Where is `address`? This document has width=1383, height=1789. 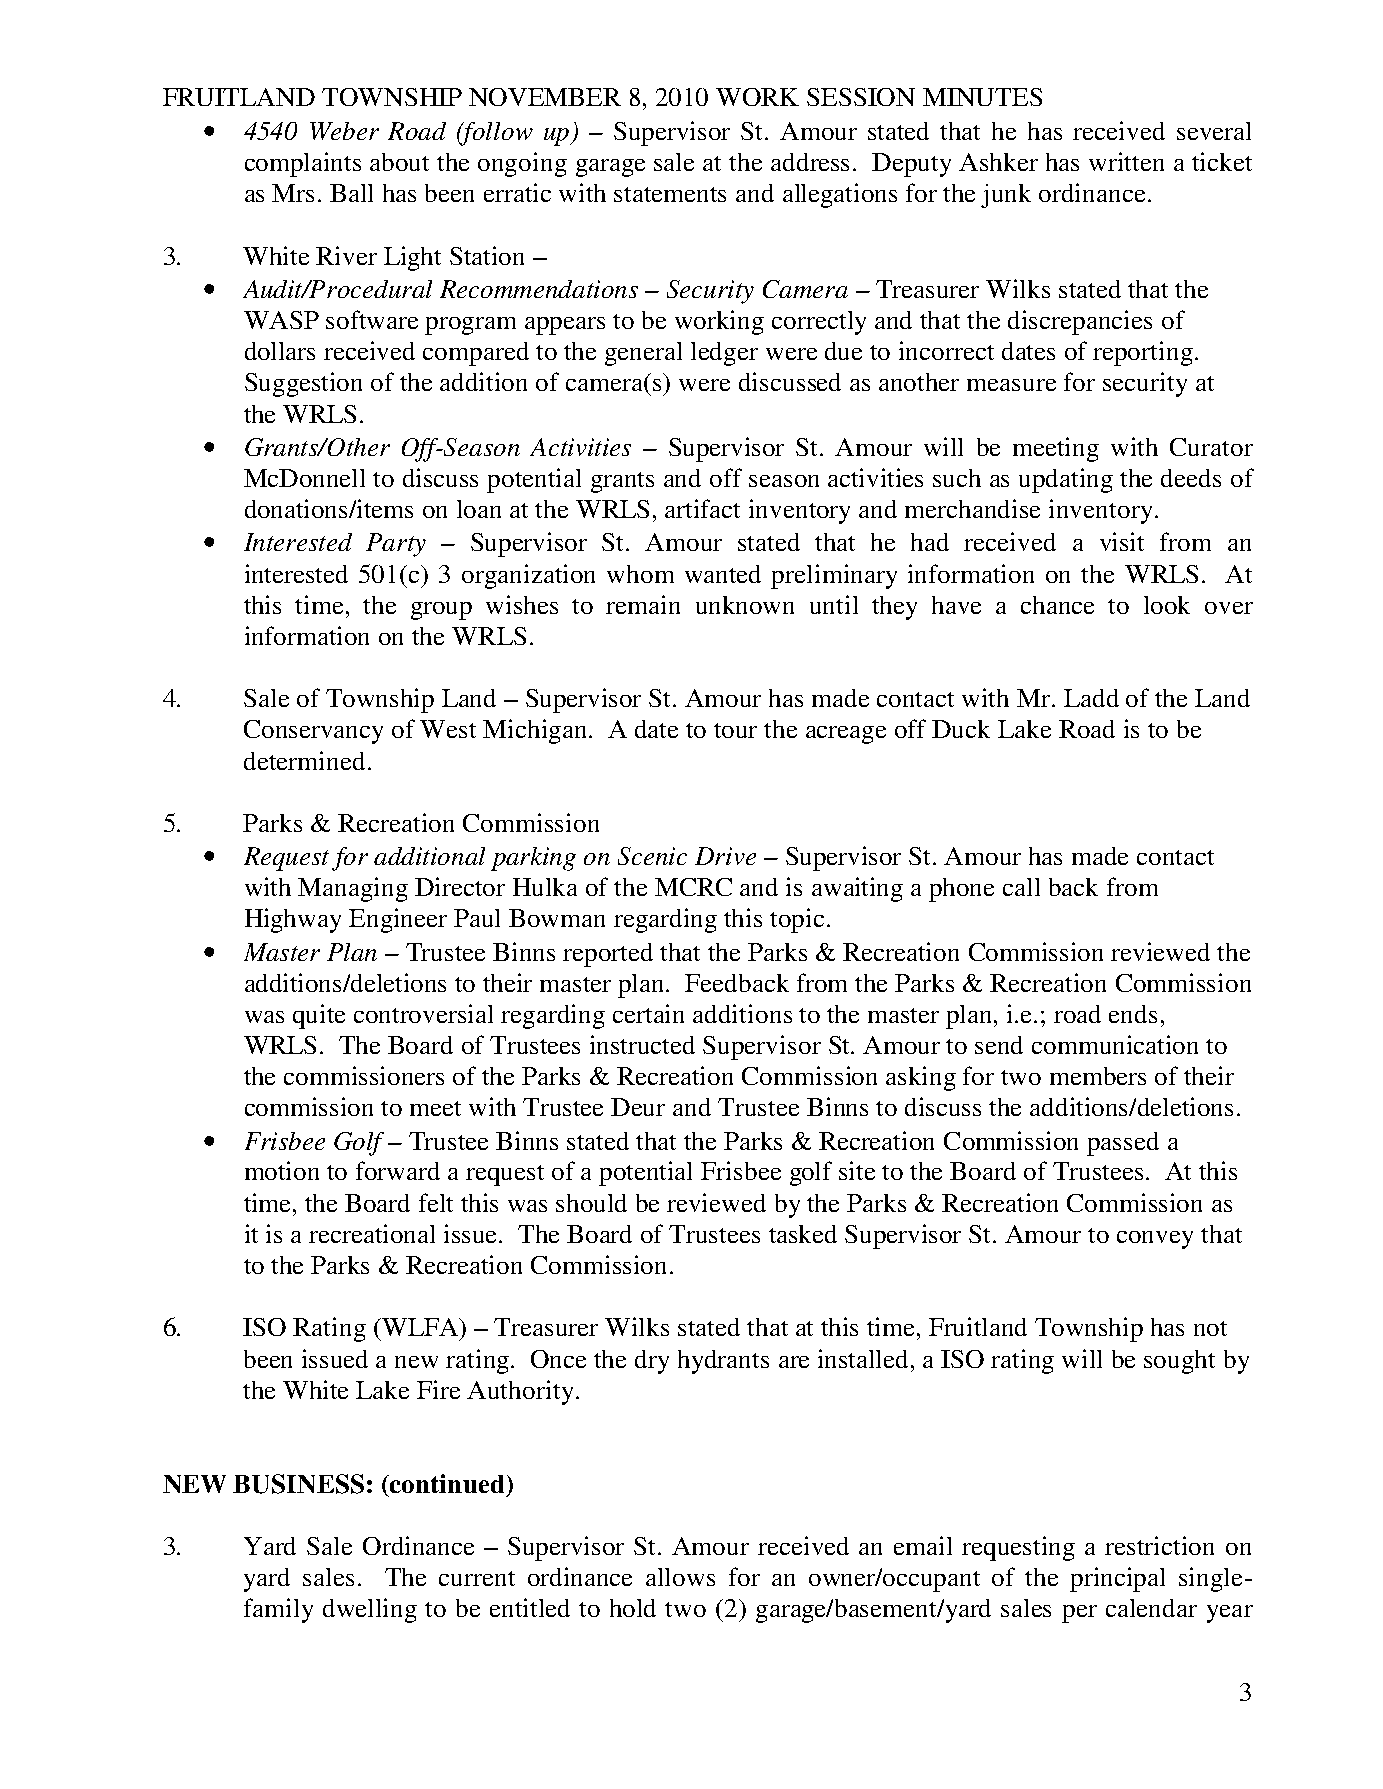 address is located at coordinates (810, 162).
